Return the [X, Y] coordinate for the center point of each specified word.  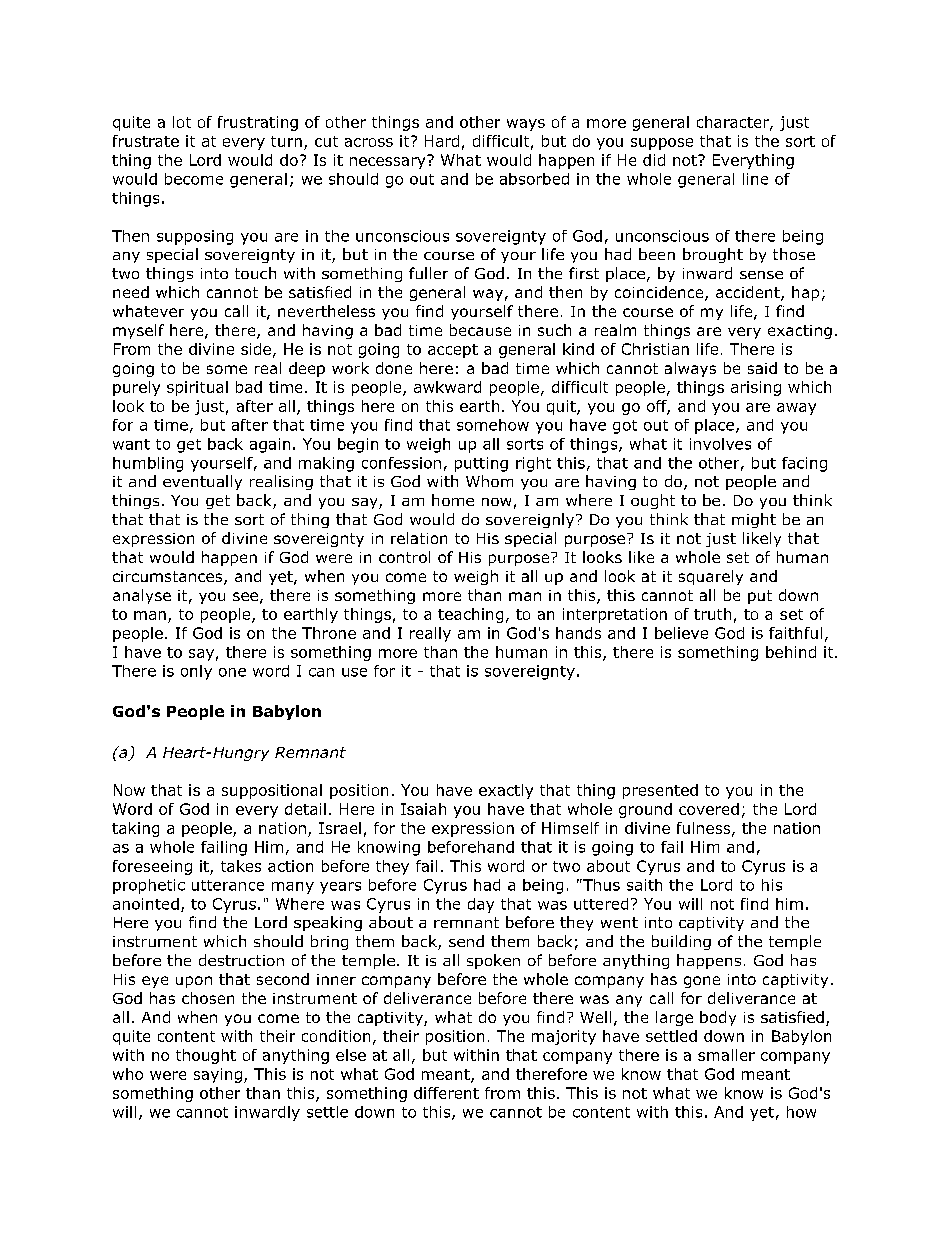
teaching [470, 615]
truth [712, 614]
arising [756, 388]
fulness [705, 829]
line [755, 179]
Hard [442, 141]
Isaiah [423, 809]
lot [182, 122]
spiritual [197, 388]
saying [218, 1075]
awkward [447, 387]
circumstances [169, 578]
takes [241, 866]
